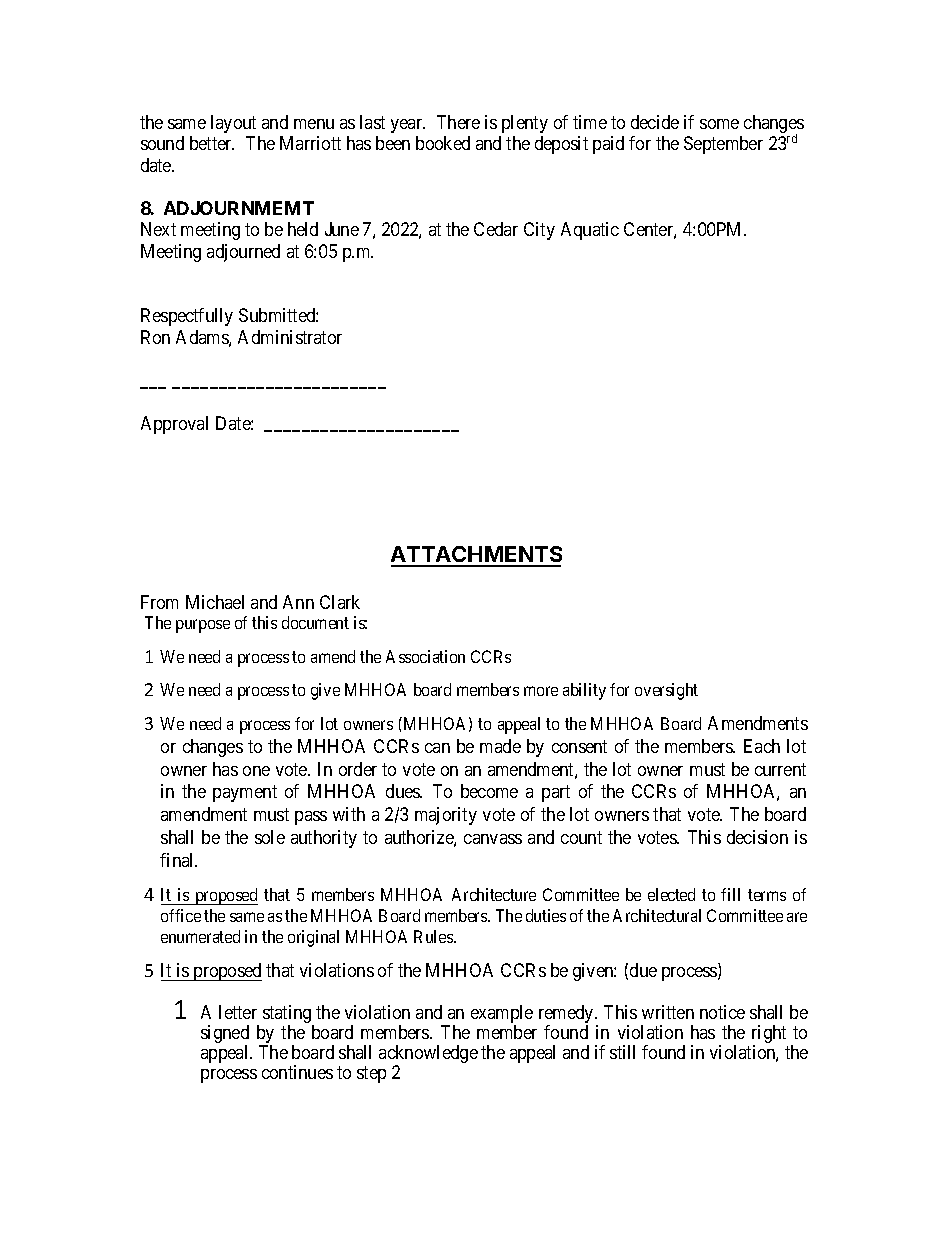 The image size is (952, 1233). Describe the element at coordinates (215, 602) in the image. I see `Michael` at that location.
